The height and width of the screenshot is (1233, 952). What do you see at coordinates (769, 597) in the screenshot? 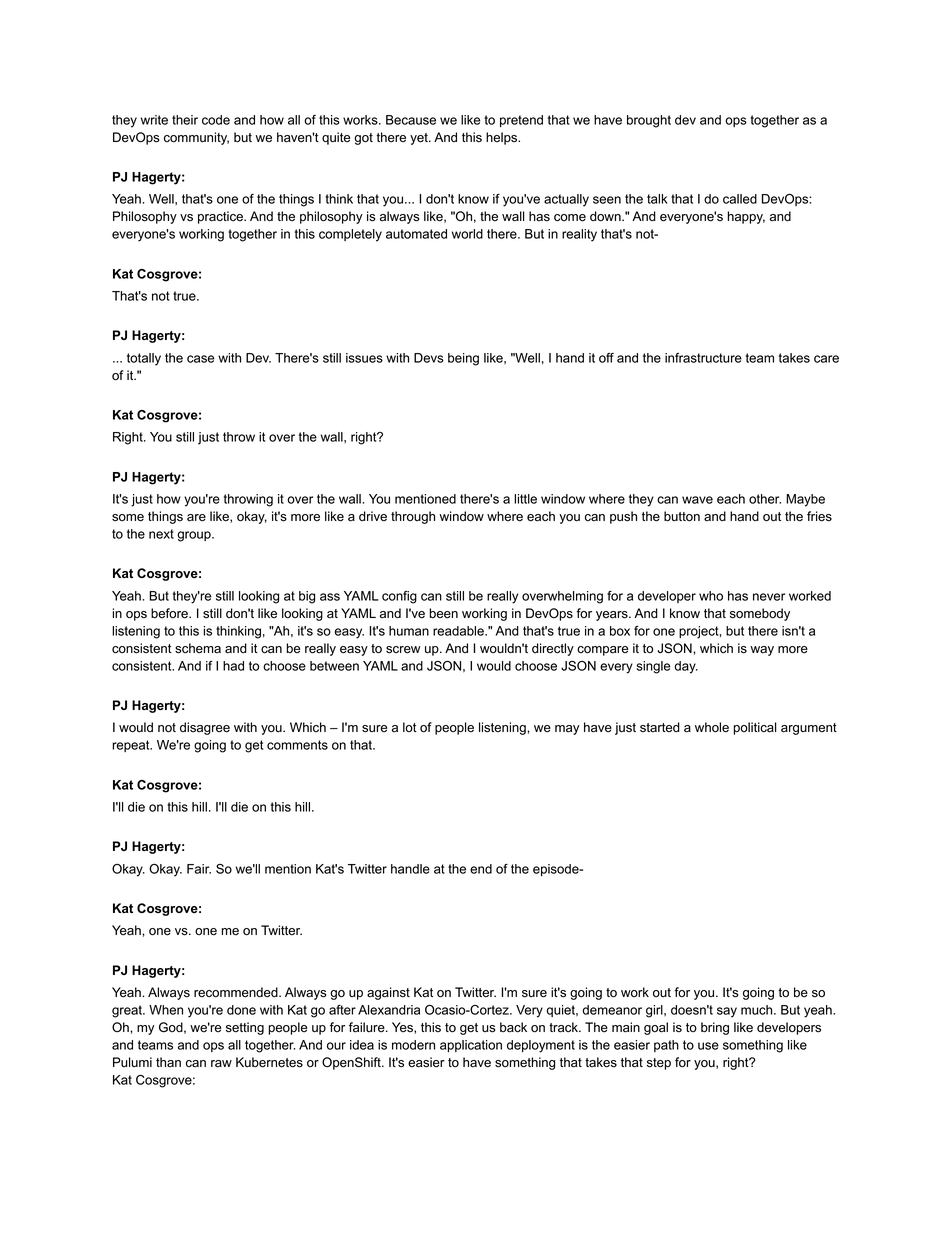
I see `never` at bounding box center [769, 597].
